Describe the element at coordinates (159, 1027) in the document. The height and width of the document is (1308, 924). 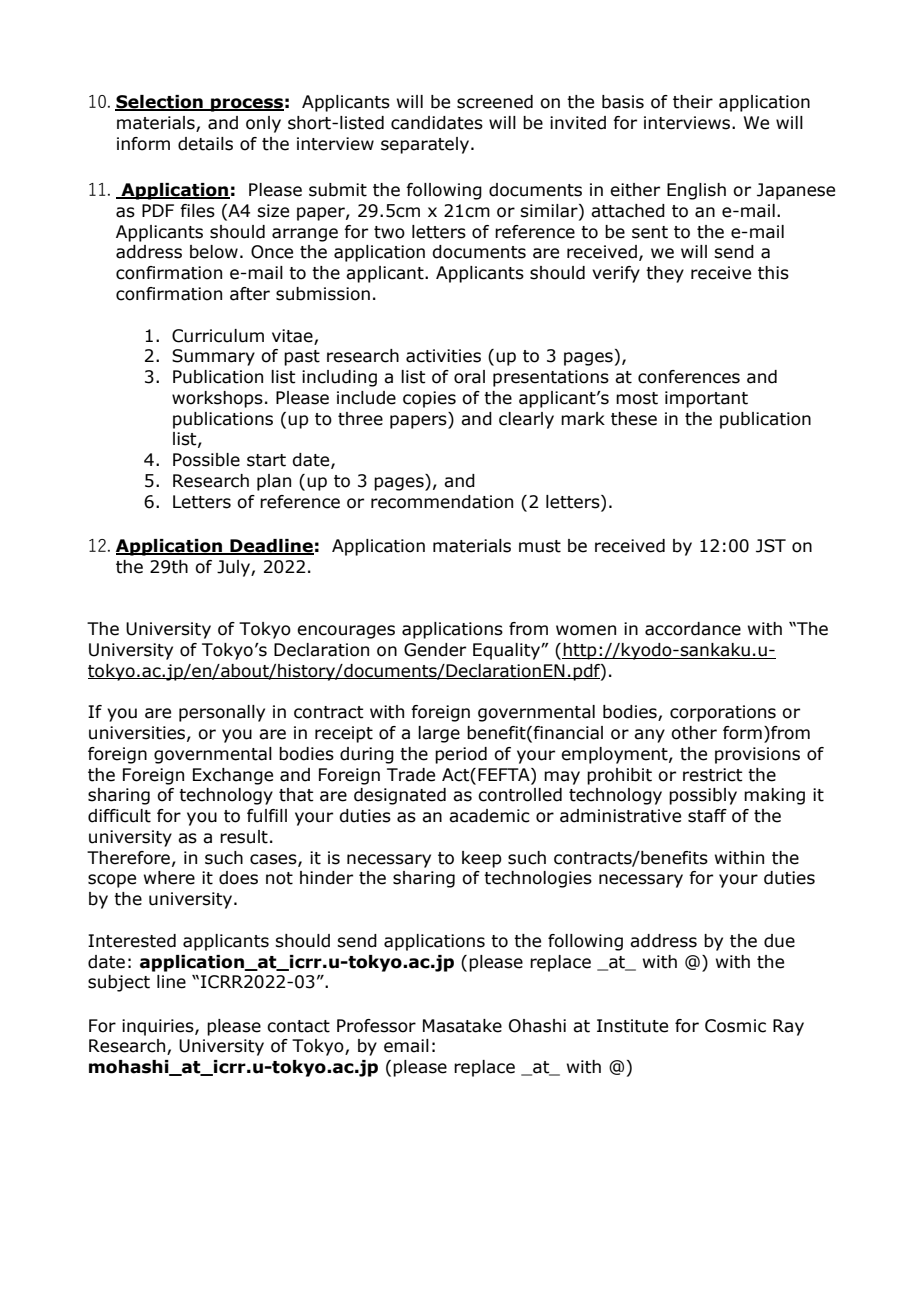
I see `inquiries` at that location.
